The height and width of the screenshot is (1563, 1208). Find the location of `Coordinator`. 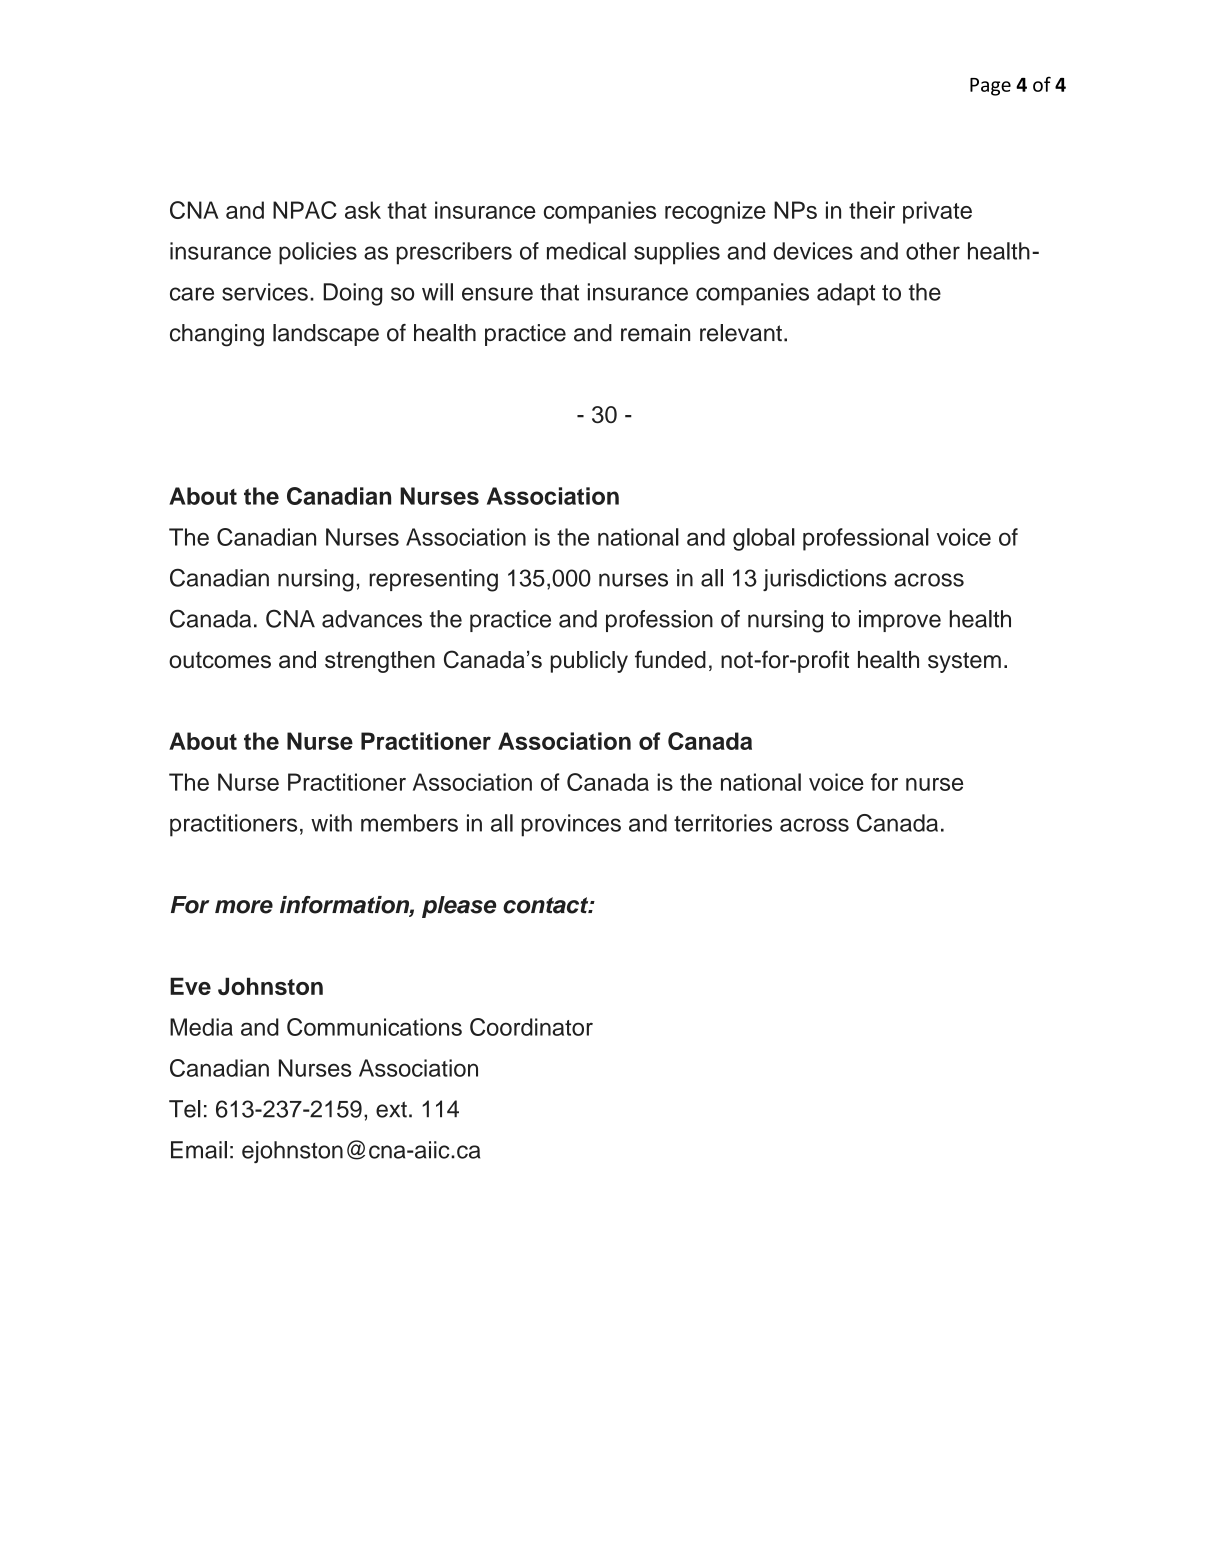

Coordinator is located at coordinates (531, 1027).
